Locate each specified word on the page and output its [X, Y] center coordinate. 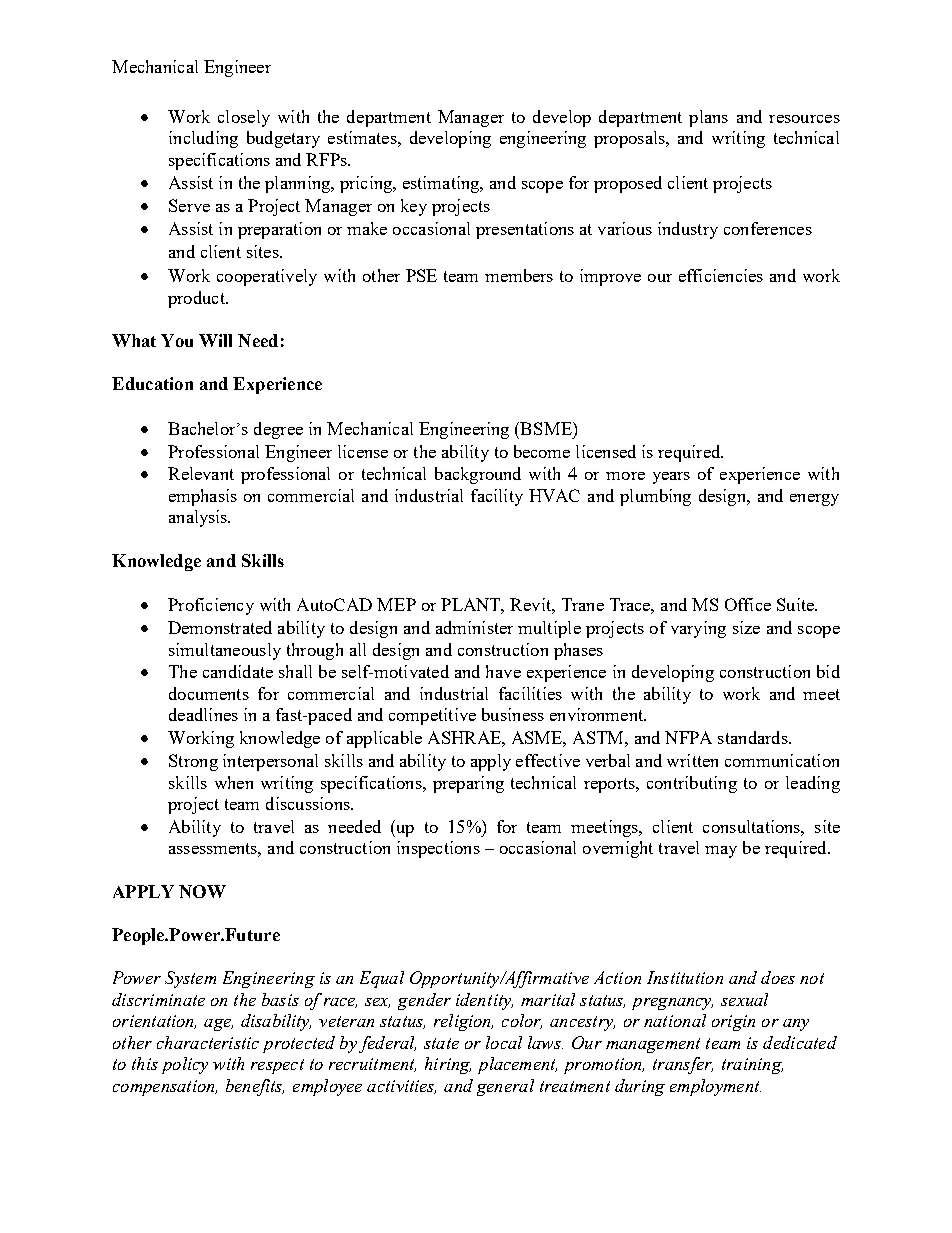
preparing [468, 784]
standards [754, 737]
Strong [193, 762]
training [752, 1066]
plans [708, 118]
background [478, 475]
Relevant [201, 473]
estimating [442, 184]
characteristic [208, 1042]
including [203, 139]
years [671, 478]
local [504, 1042]
